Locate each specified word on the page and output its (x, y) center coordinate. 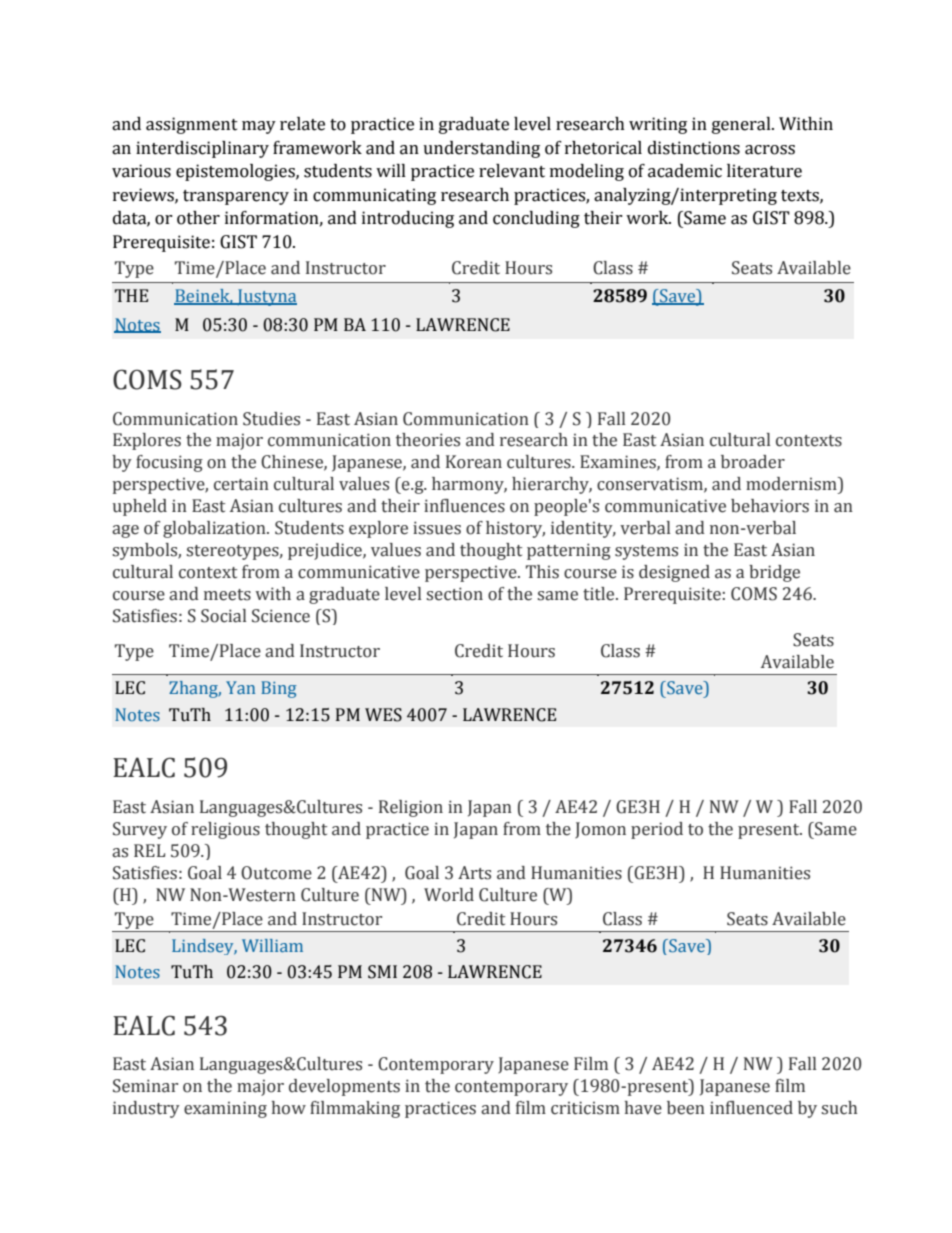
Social (223, 616)
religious (225, 830)
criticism (585, 1108)
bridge (774, 573)
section (454, 594)
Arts (474, 873)
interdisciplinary (202, 149)
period (657, 830)
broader (753, 462)
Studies (271, 419)
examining (225, 1109)
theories (428, 440)
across (770, 150)
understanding (481, 149)
